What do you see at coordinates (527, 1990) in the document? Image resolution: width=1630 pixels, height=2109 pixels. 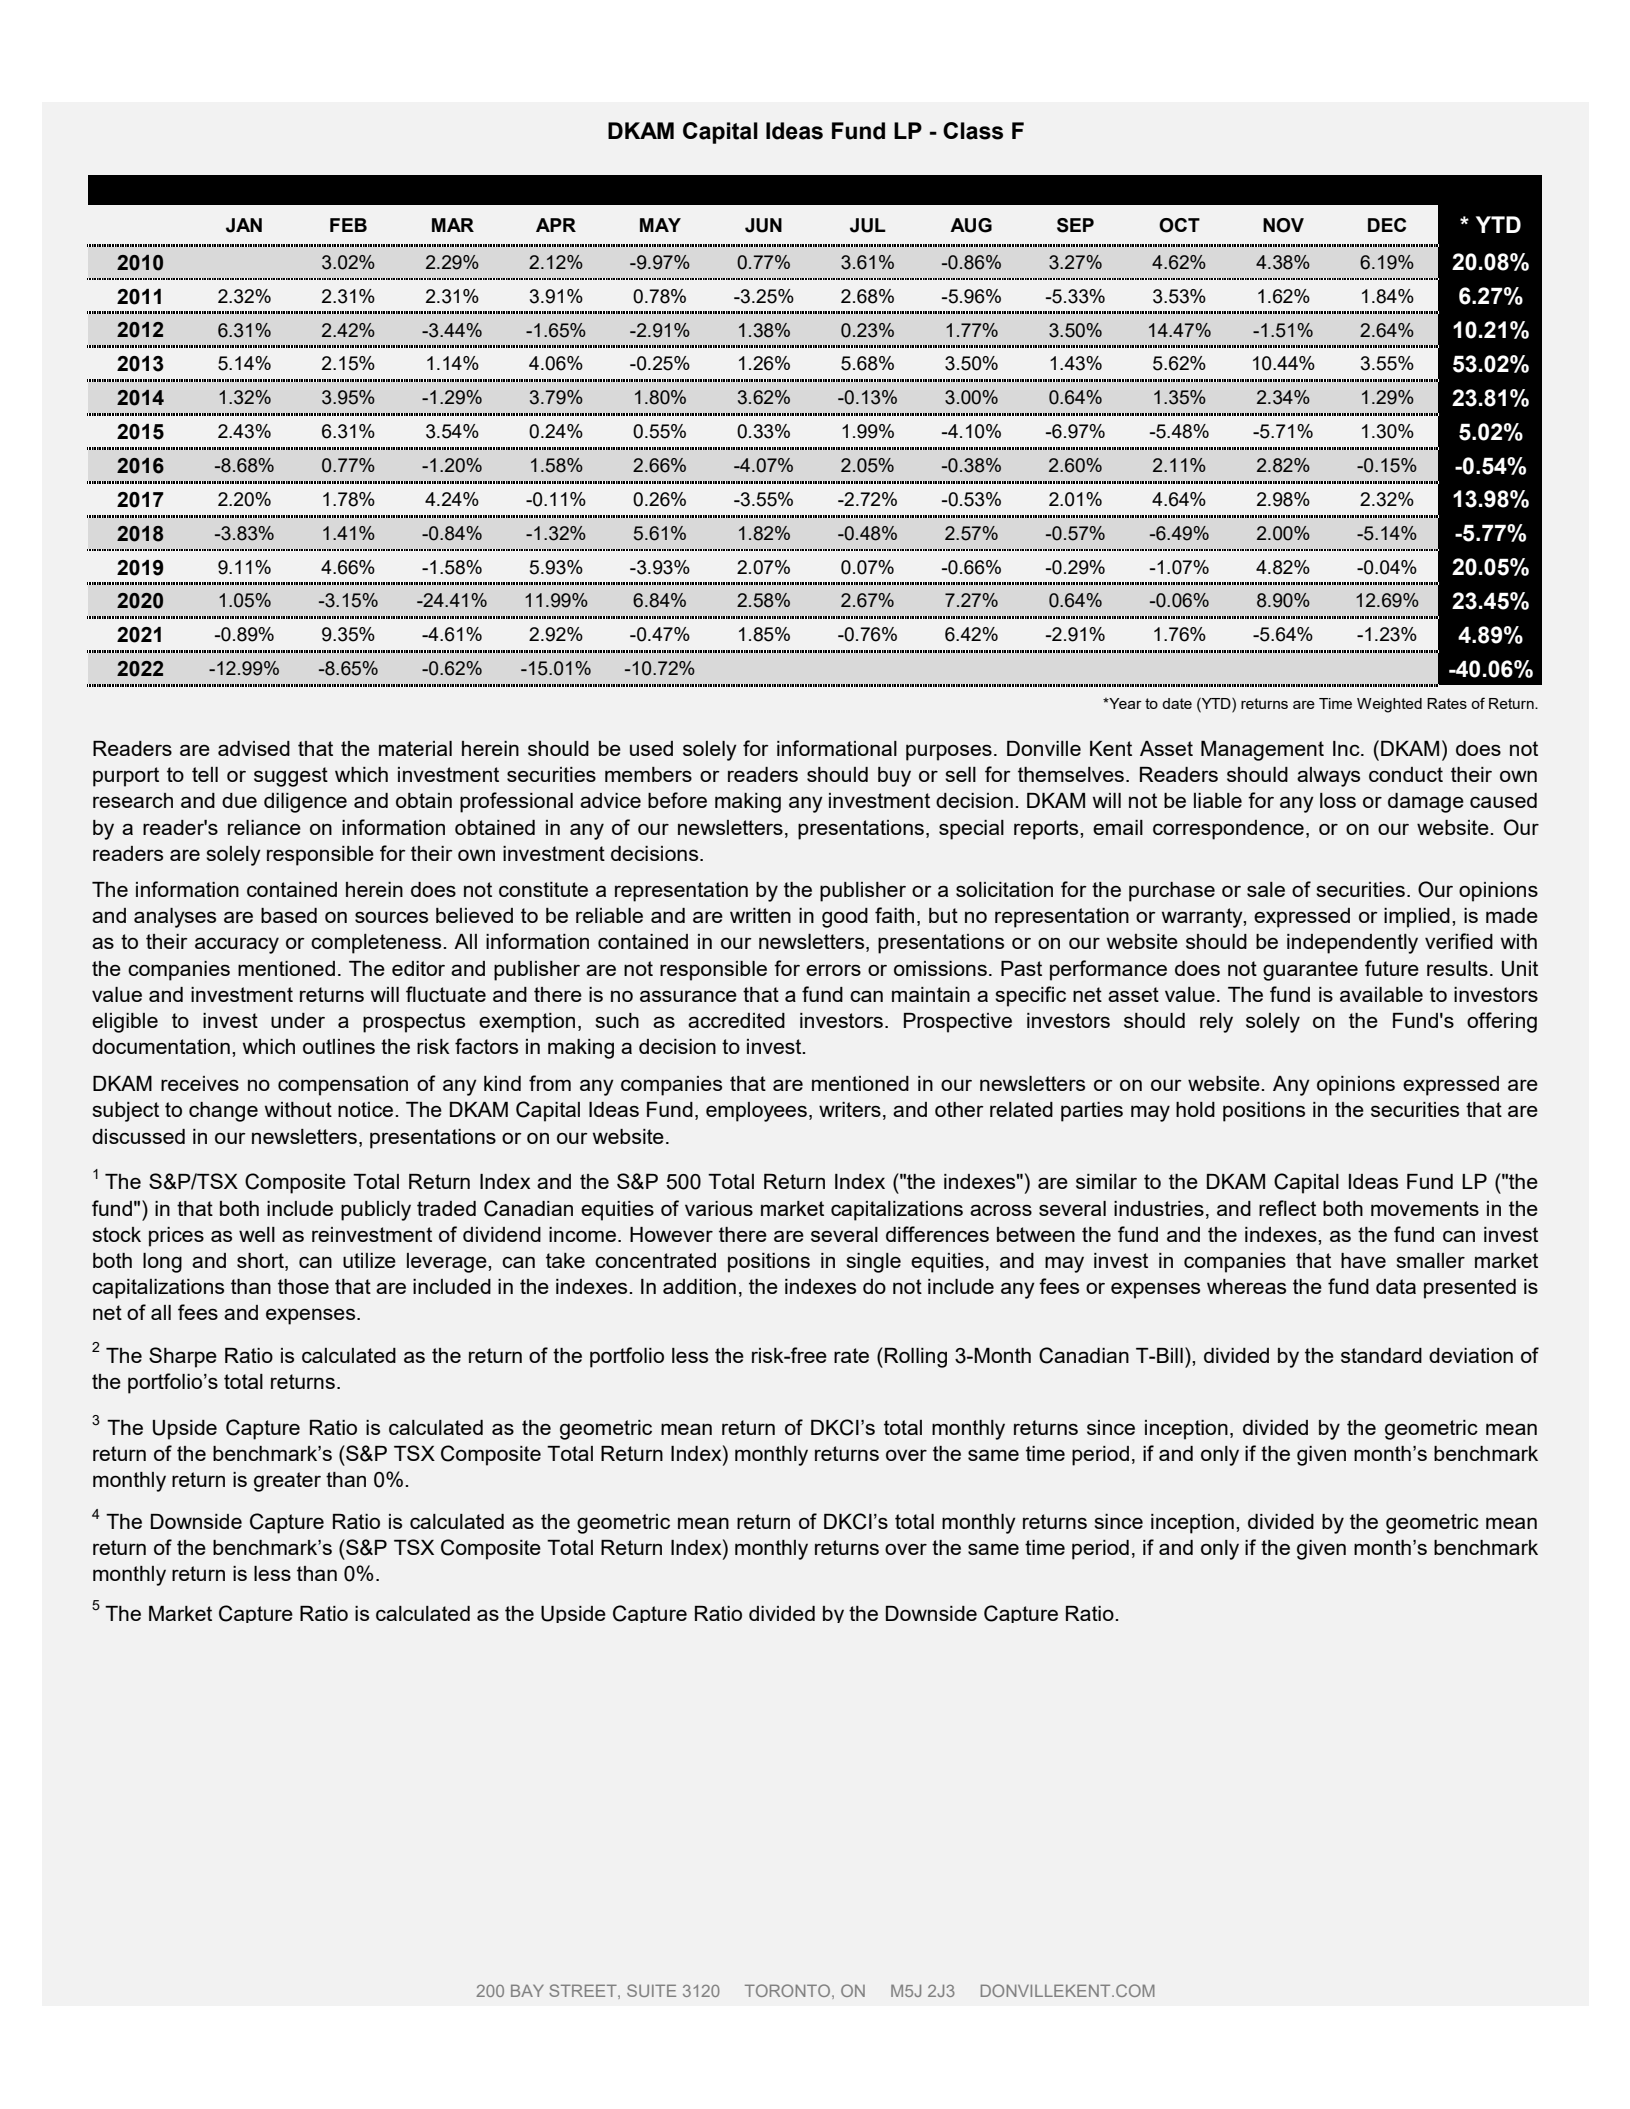 I see `BAY` at bounding box center [527, 1990].
